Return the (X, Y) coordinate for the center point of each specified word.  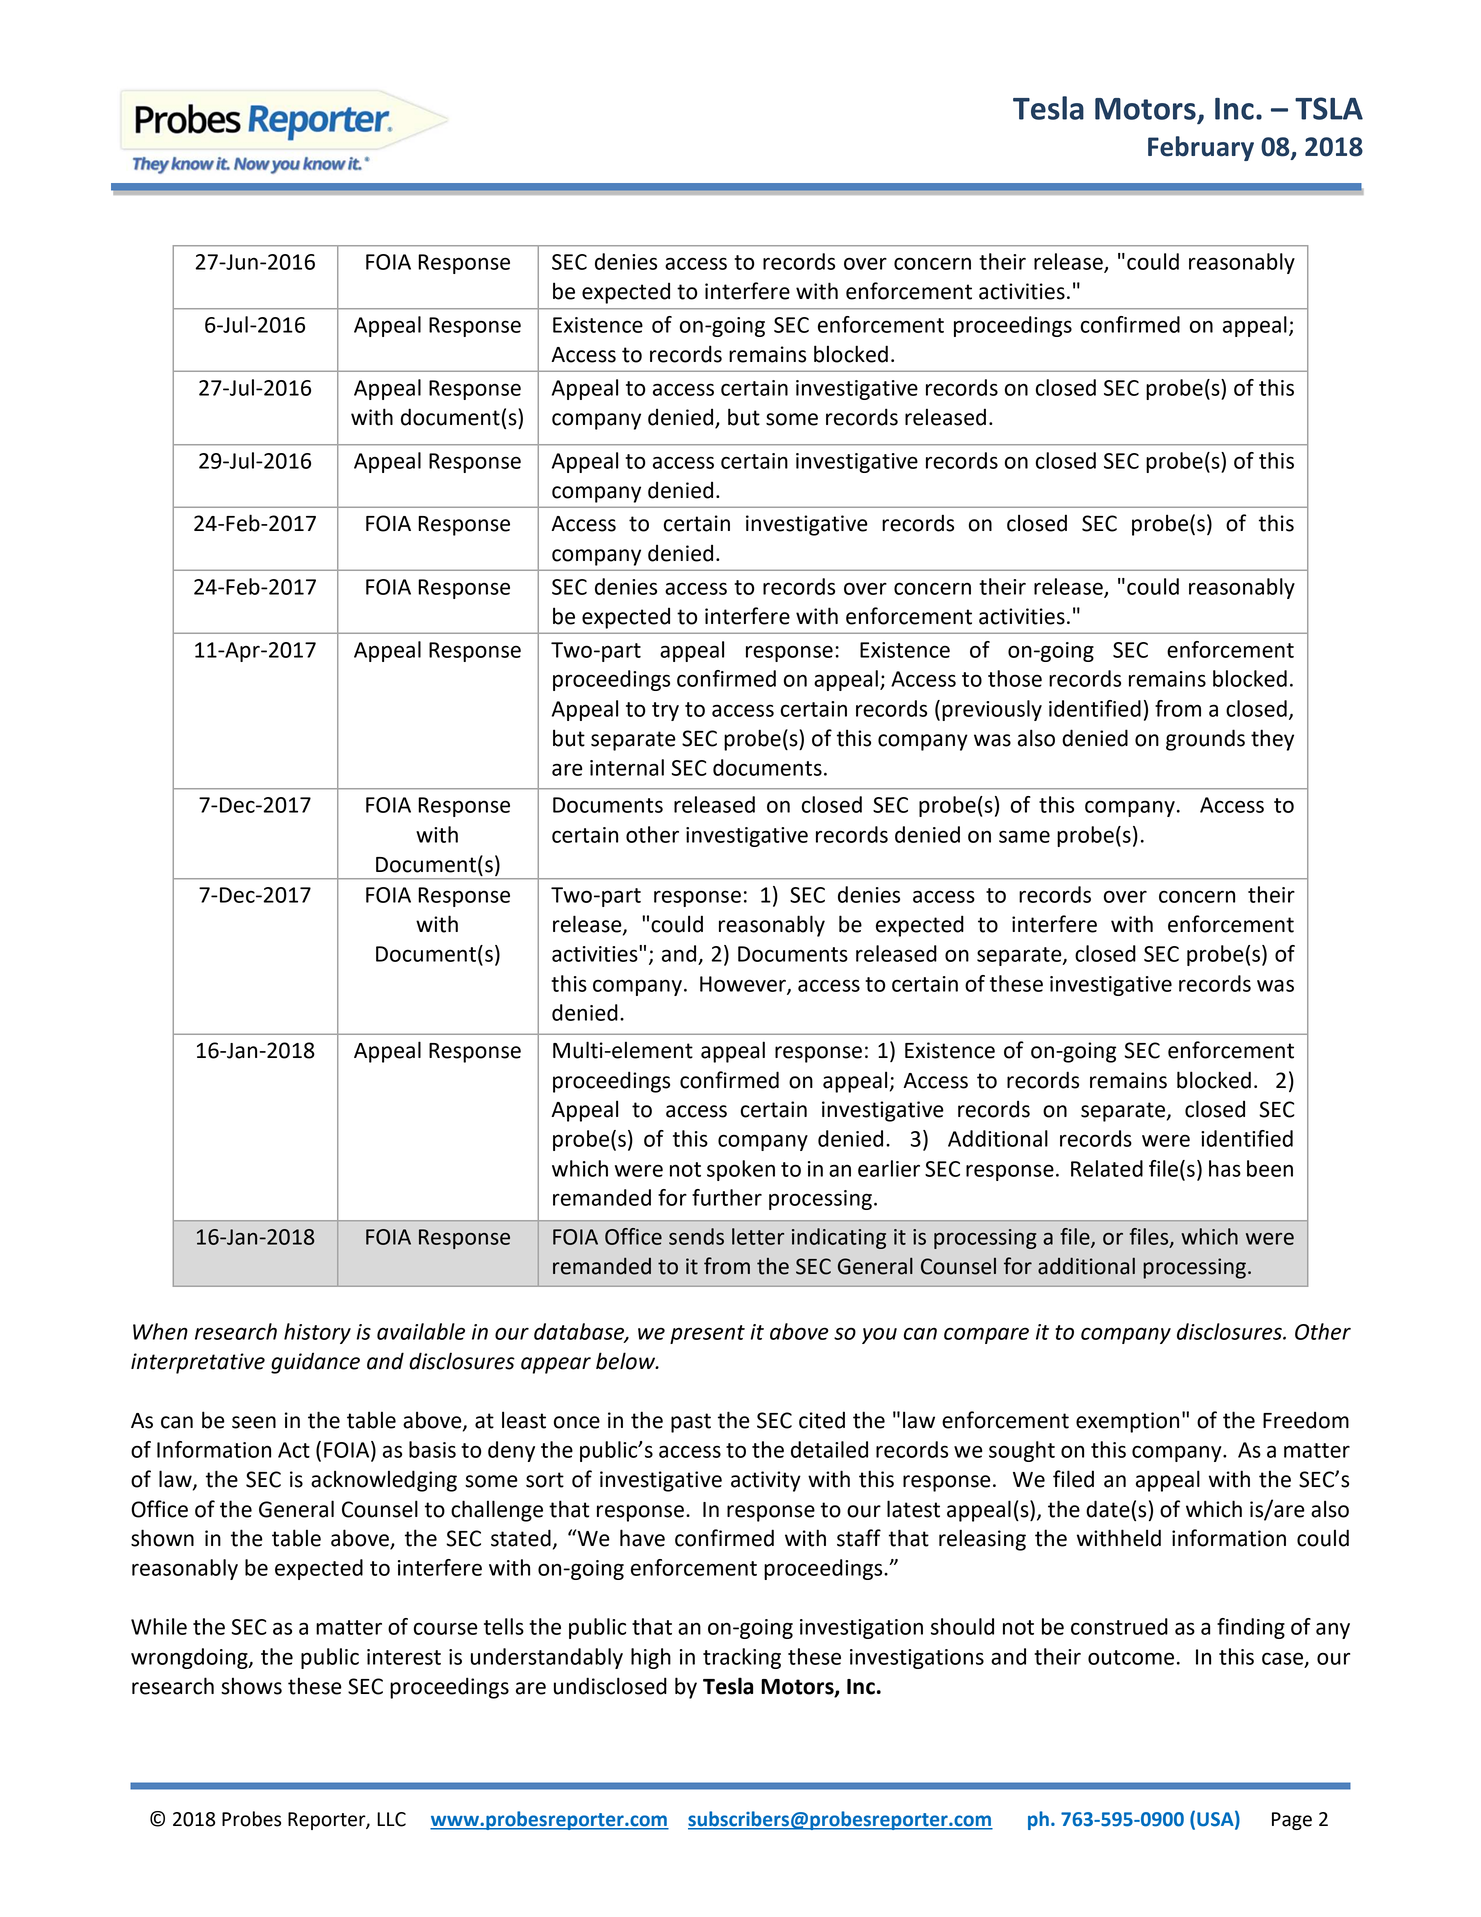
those (1015, 678)
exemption (1127, 1422)
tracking (742, 1658)
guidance (315, 1363)
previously (992, 710)
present (707, 1334)
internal (627, 767)
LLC (391, 1819)
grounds (1205, 740)
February (1201, 148)
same (1024, 836)
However (744, 985)
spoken (741, 1170)
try (665, 711)
